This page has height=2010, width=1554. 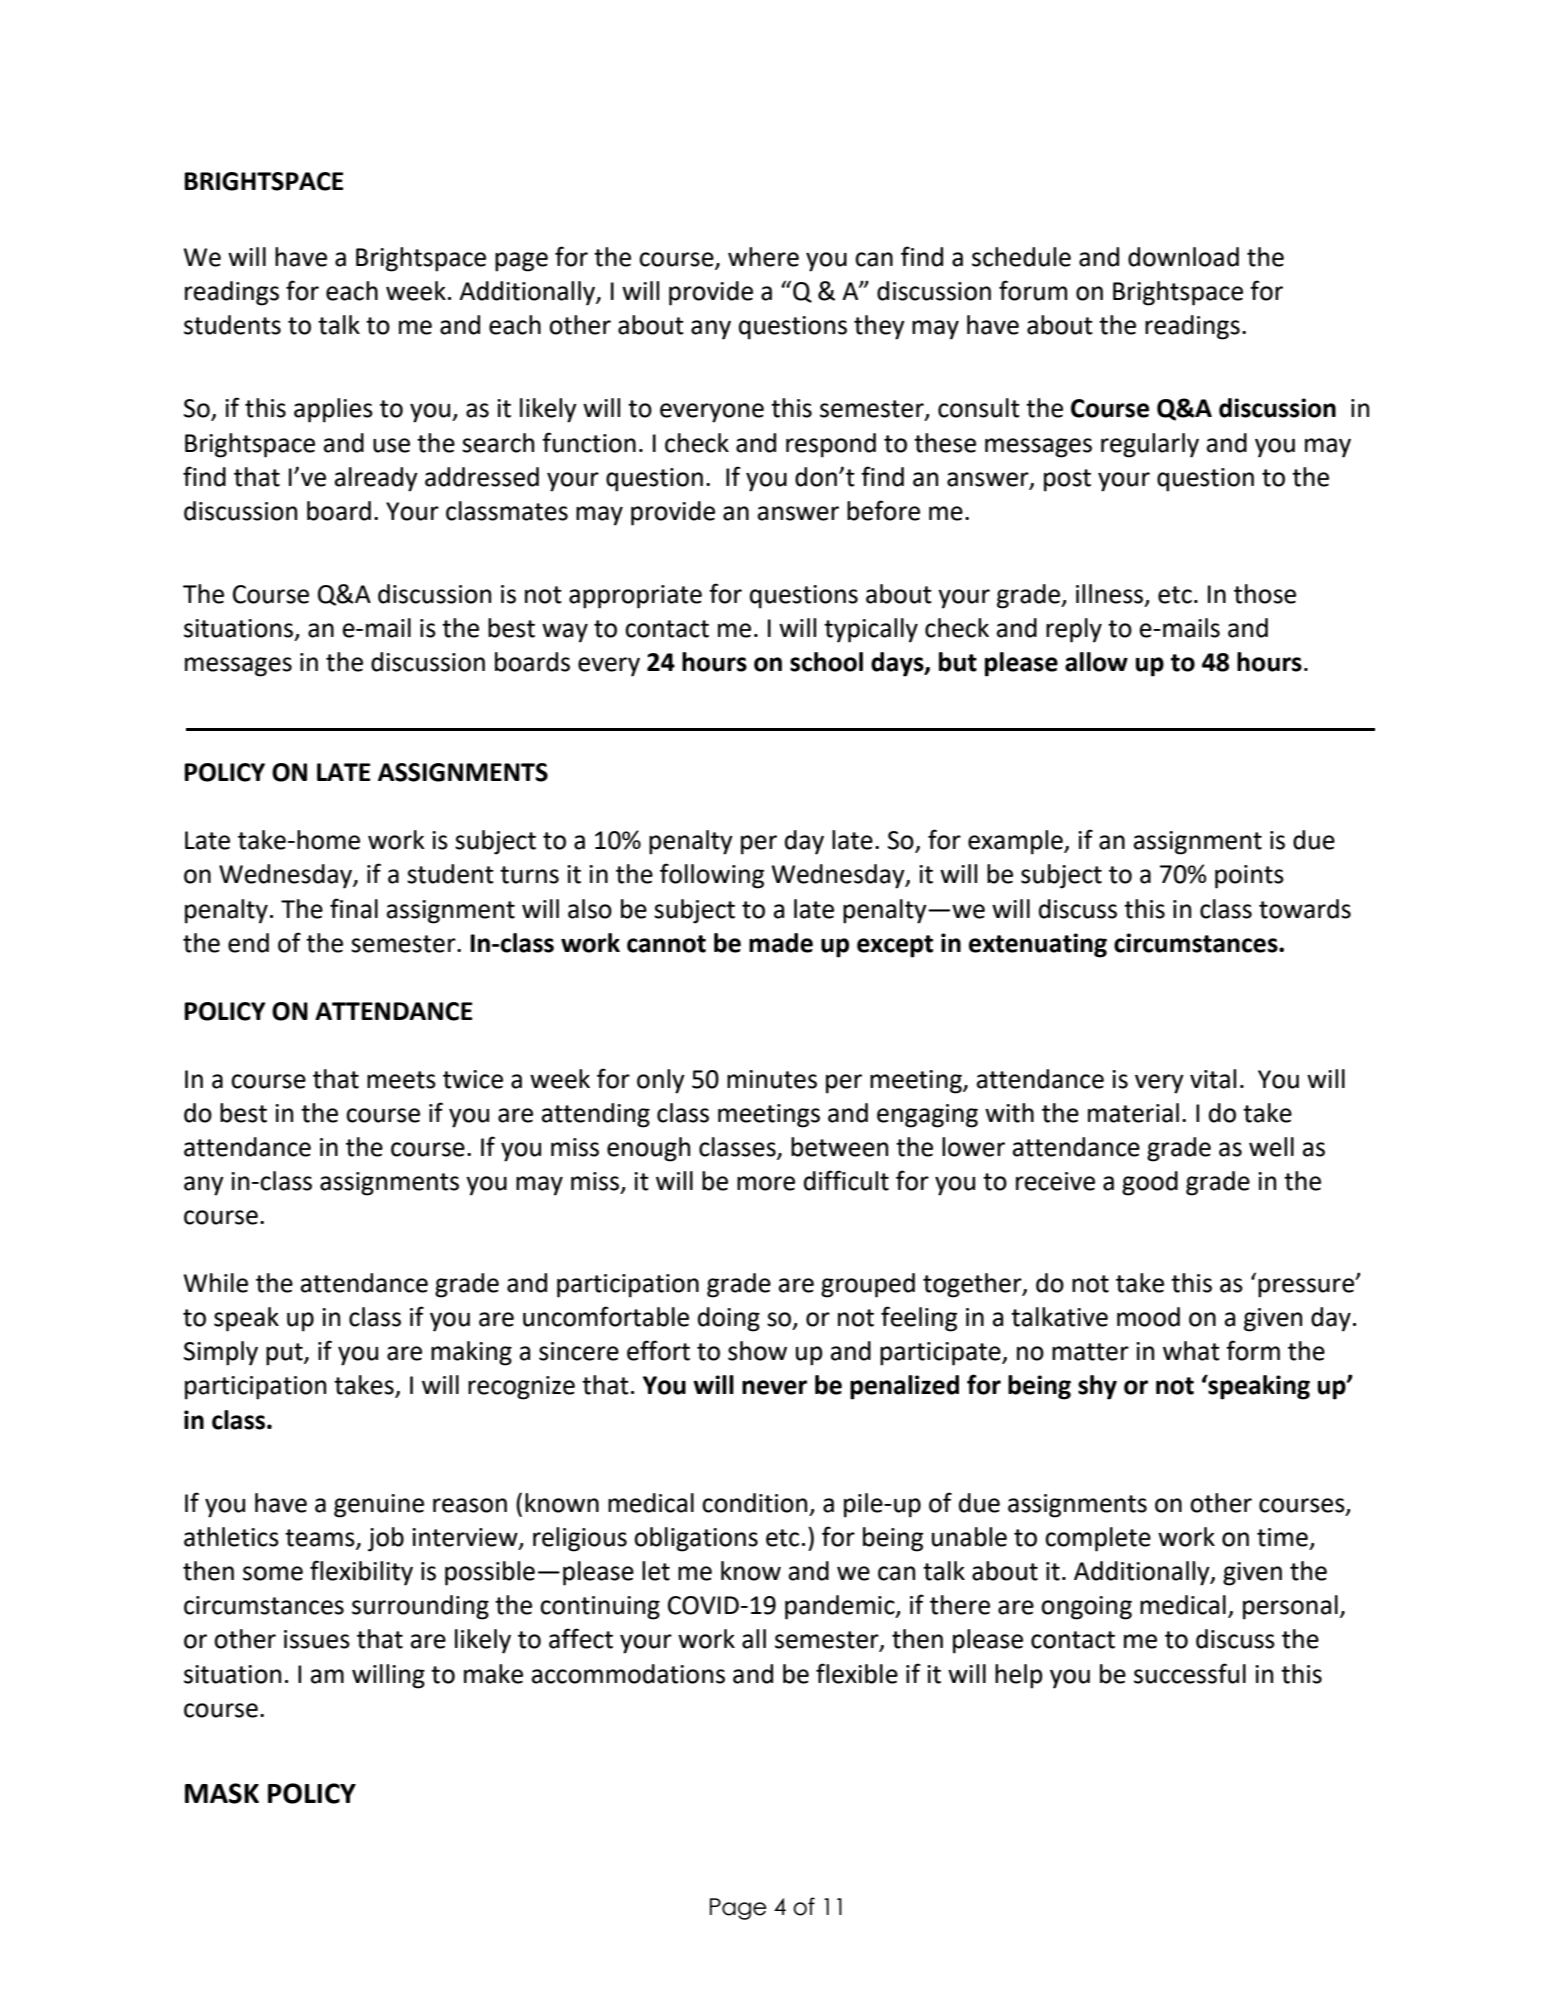 What do you see at coordinates (222, 1793) in the page?
I see `MASK` at bounding box center [222, 1793].
